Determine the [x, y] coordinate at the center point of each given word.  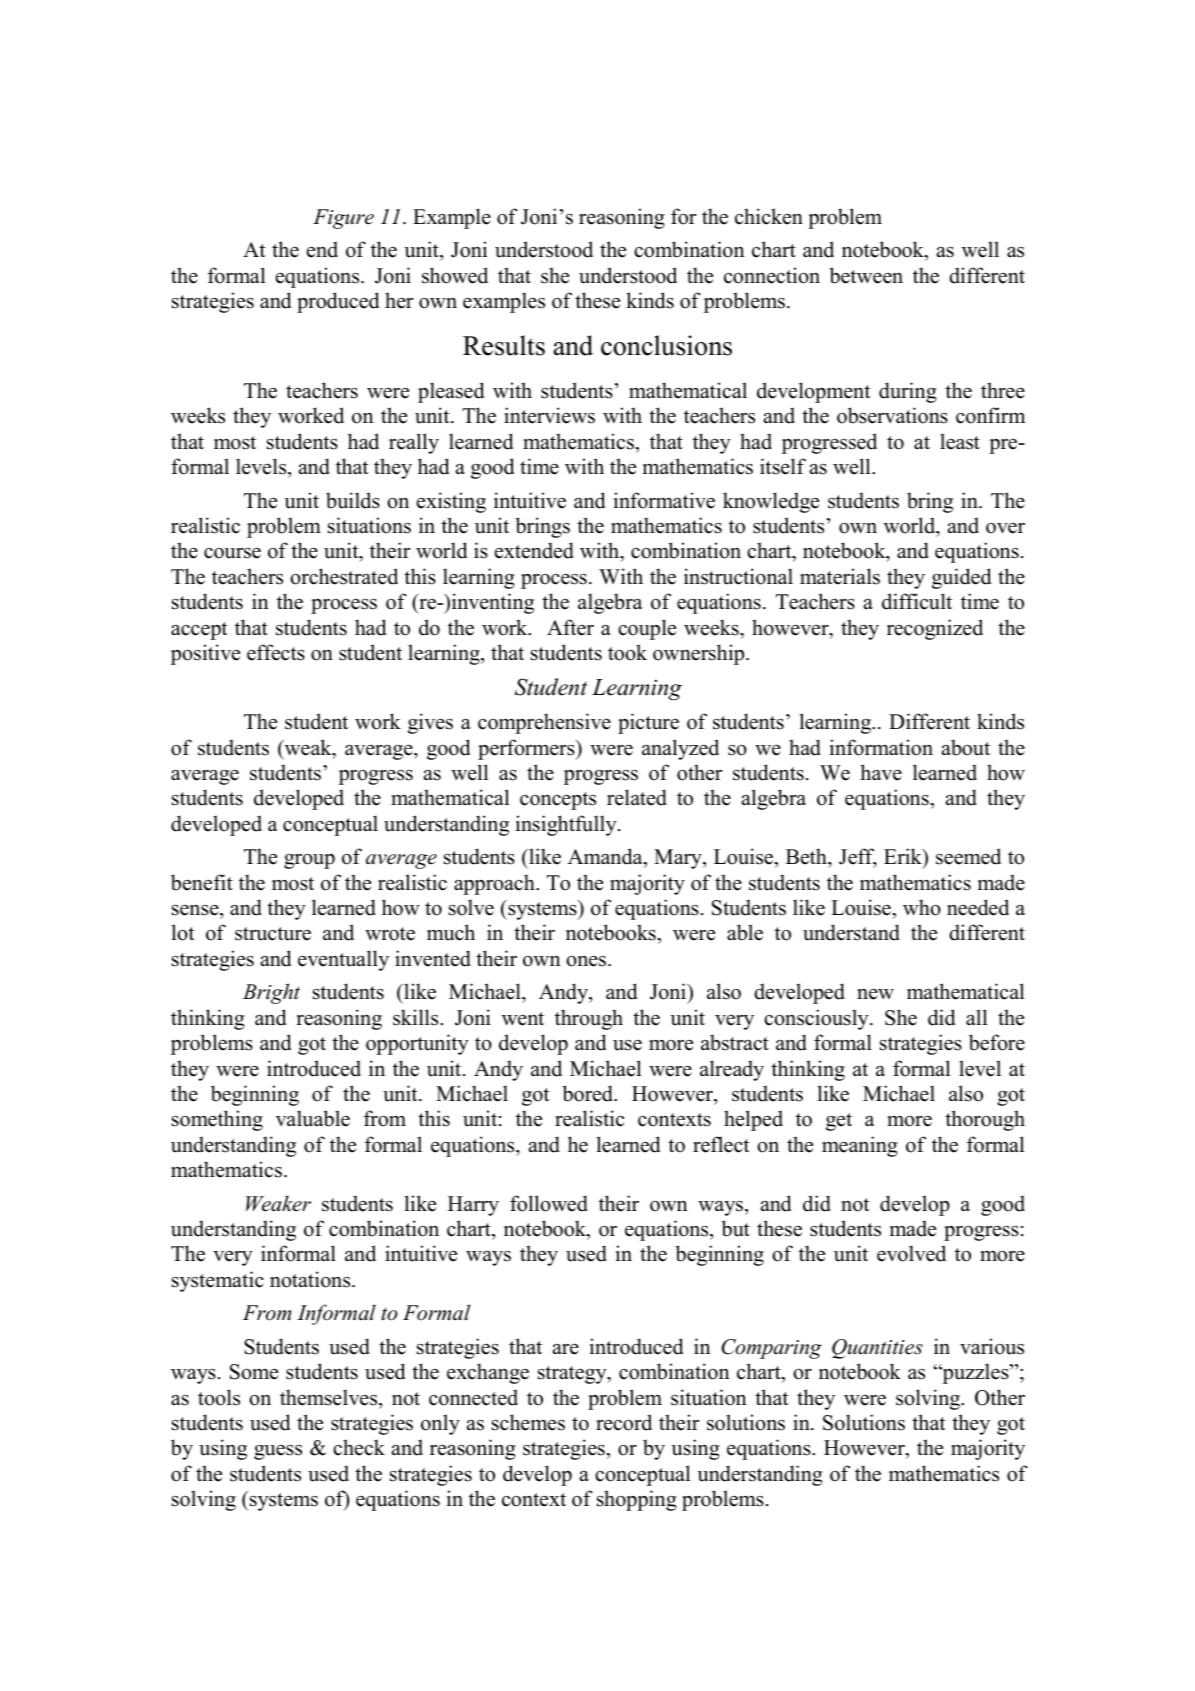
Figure [343, 219]
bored [589, 1093]
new [875, 994]
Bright [271, 993]
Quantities [877, 1349]
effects [276, 652]
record [624, 1422]
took [627, 652]
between [866, 275]
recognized [935, 629]
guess [278, 1452]
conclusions [666, 345]
